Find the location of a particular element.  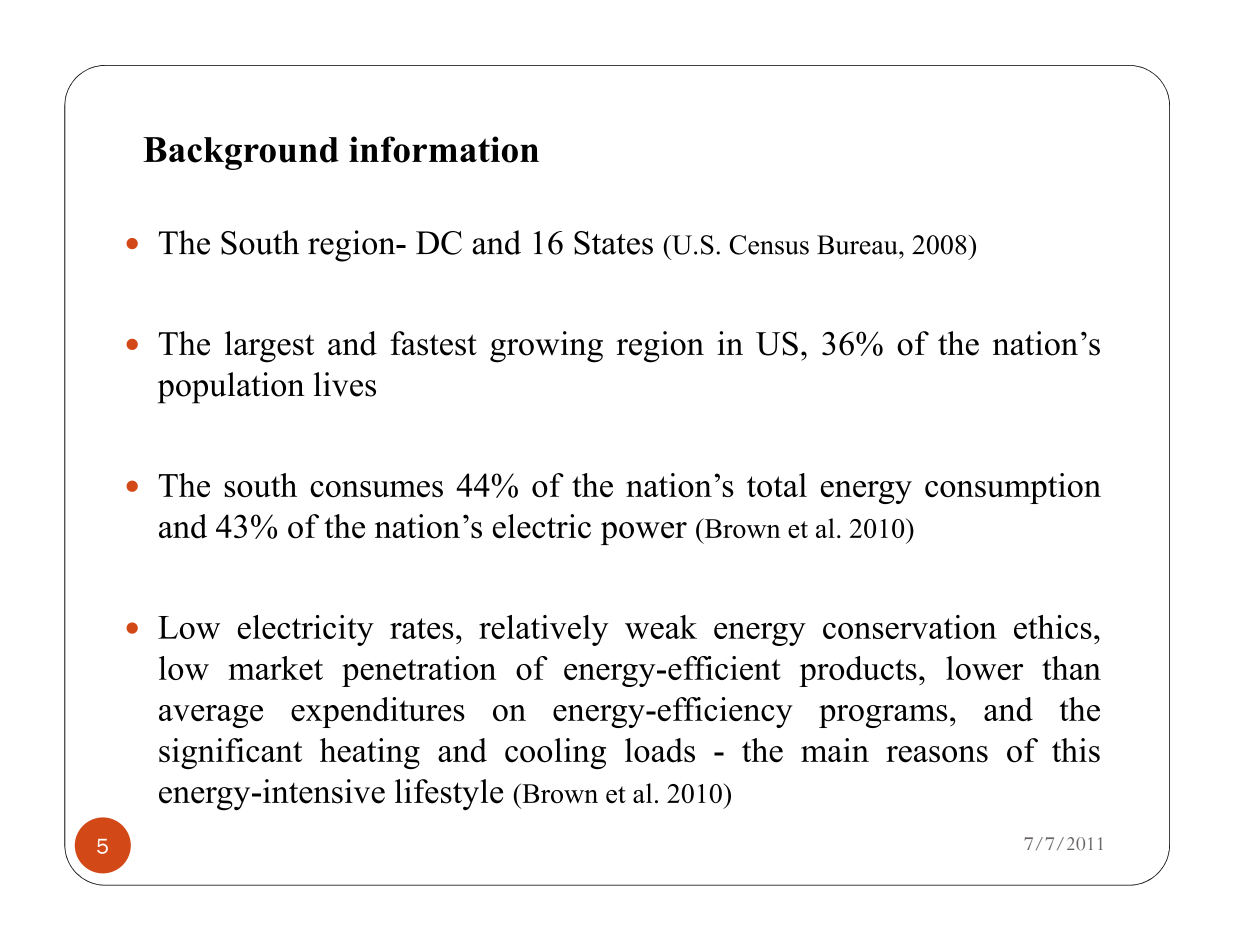

largest is located at coordinates (269, 347).
